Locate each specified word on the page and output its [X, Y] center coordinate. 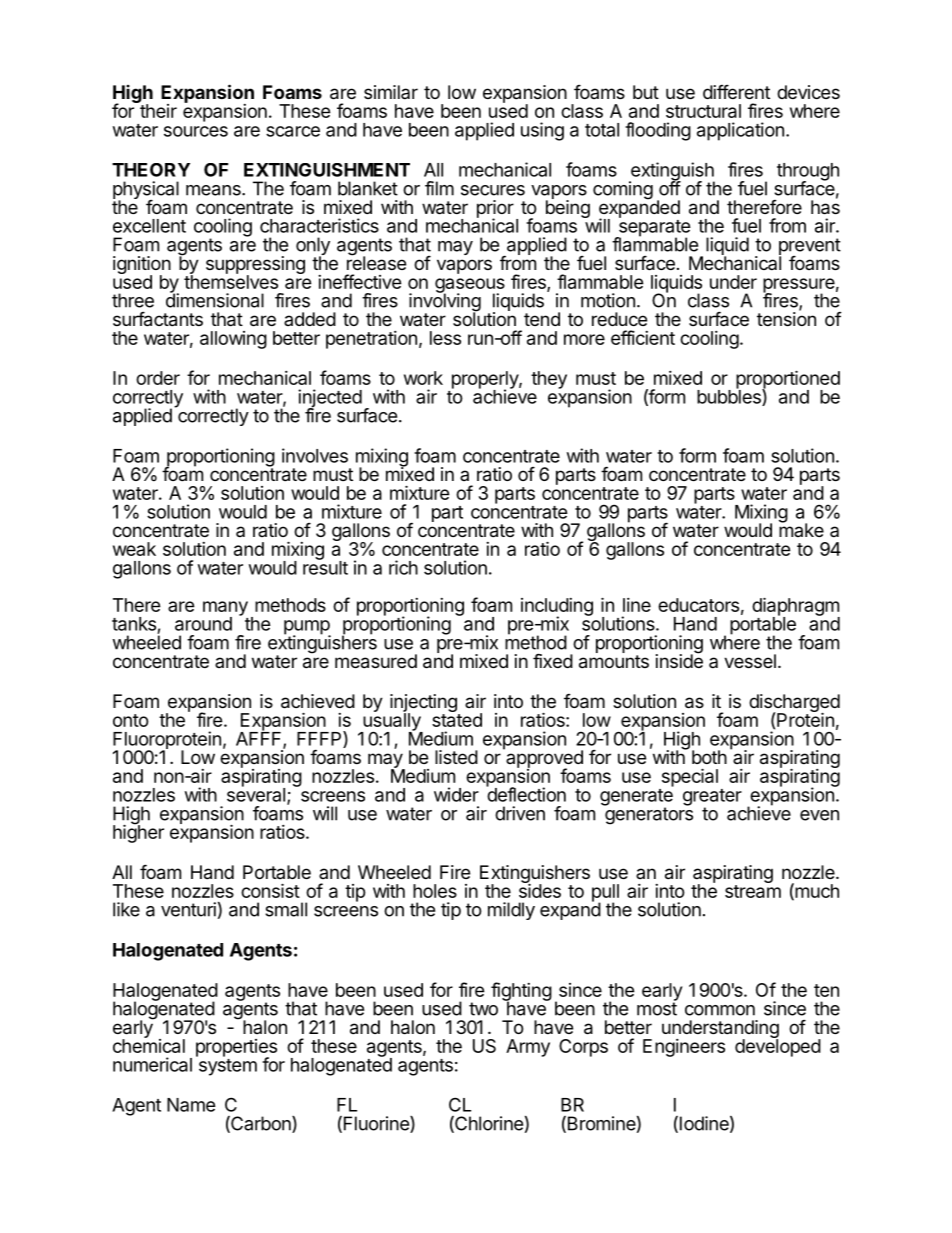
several [256, 794]
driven [520, 813]
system [226, 1066]
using [542, 131]
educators [698, 605]
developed [778, 1047]
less [445, 338]
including [557, 608]
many [225, 609]
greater [712, 798]
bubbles [730, 397]
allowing [233, 340]
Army [528, 1048]
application [740, 131]
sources [196, 131]
